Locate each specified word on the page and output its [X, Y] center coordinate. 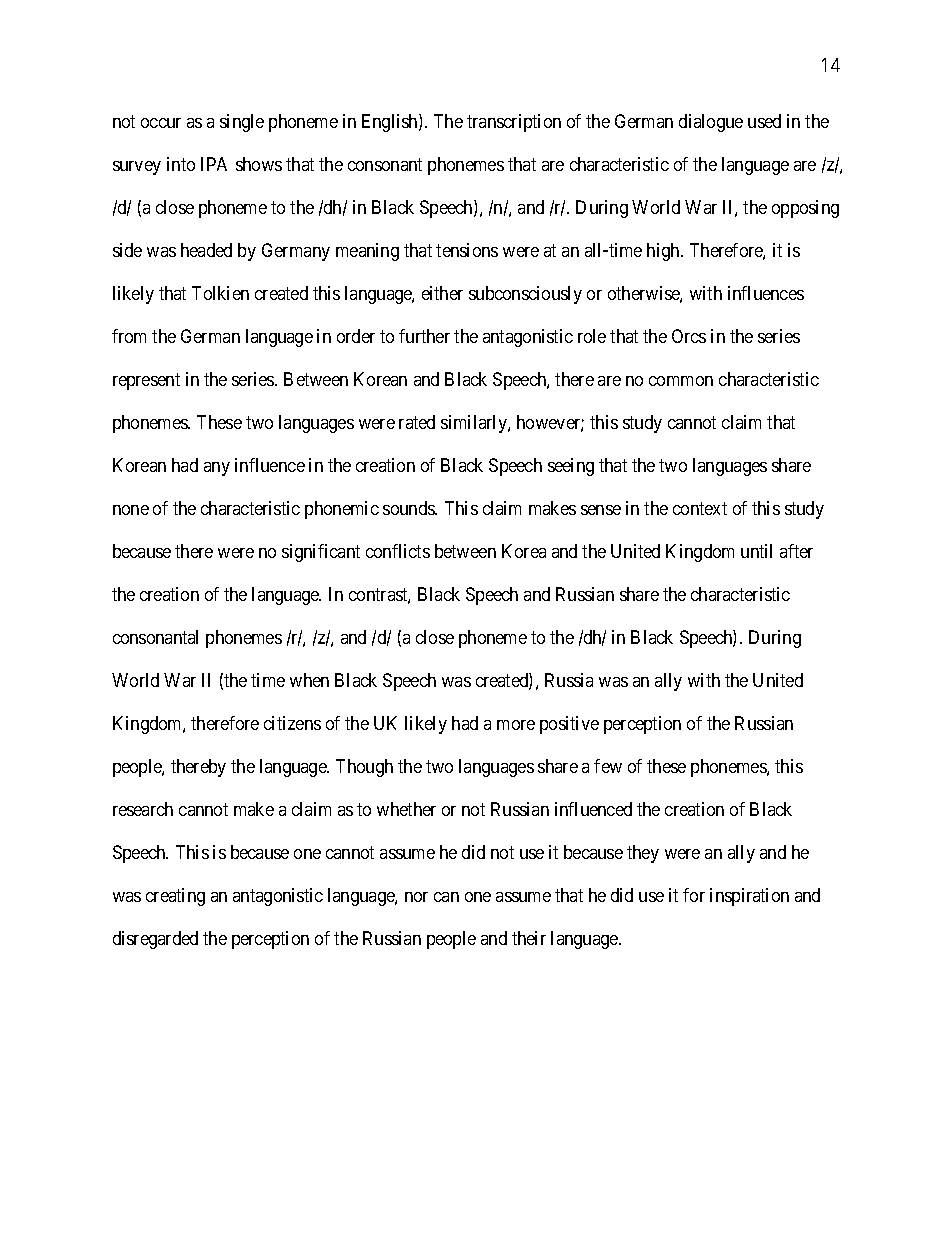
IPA [214, 164]
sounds [410, 508]
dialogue [711, 123]
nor [416, 897]
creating [175, 897]
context [700, 508]
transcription [514, 123]
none [131, 510]
